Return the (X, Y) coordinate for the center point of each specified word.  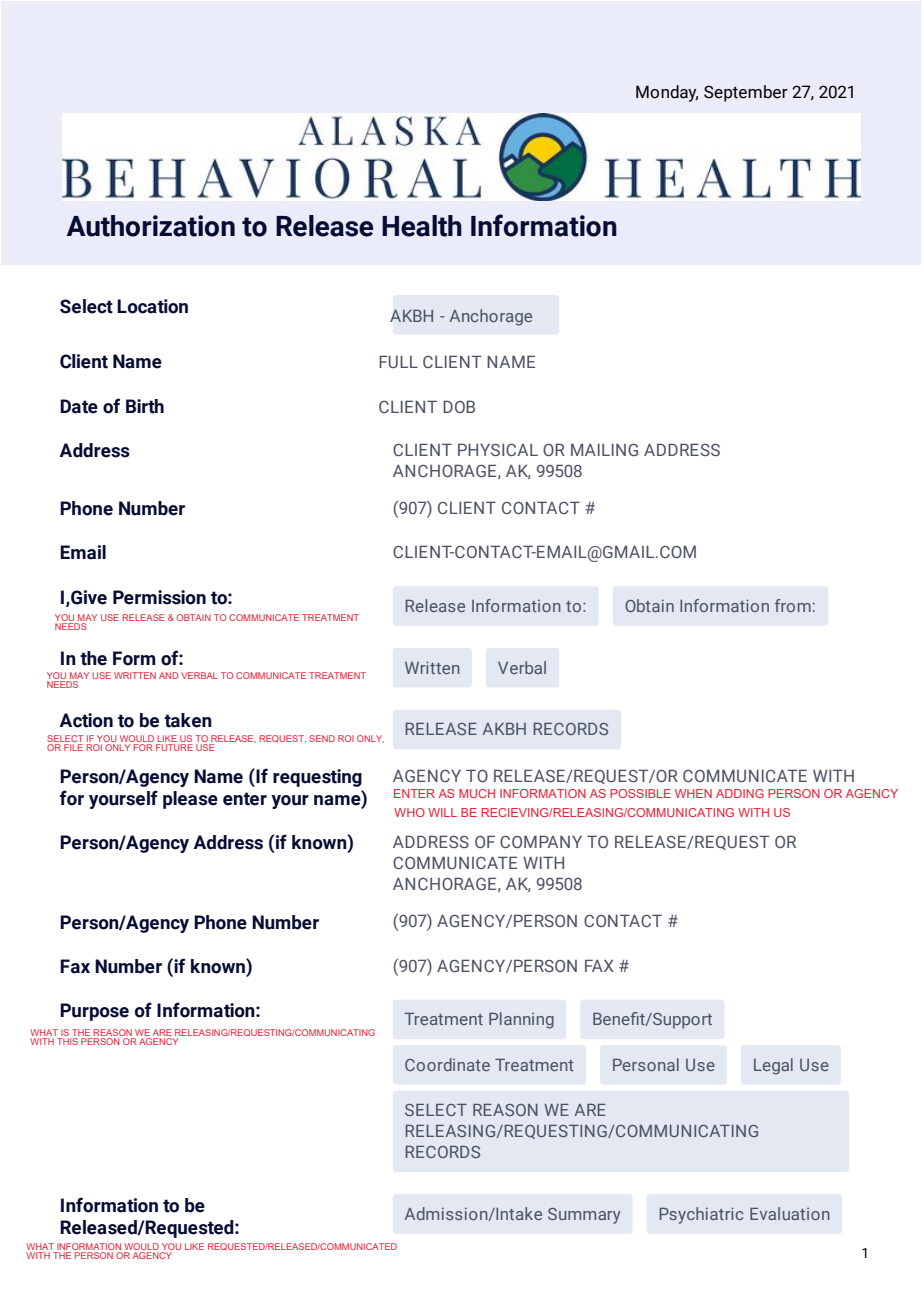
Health (422, 226)
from (793, 605)
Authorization (151, 226)
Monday (667, 93)
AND (168, 675)
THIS (67, 1041)
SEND (322, 738)
